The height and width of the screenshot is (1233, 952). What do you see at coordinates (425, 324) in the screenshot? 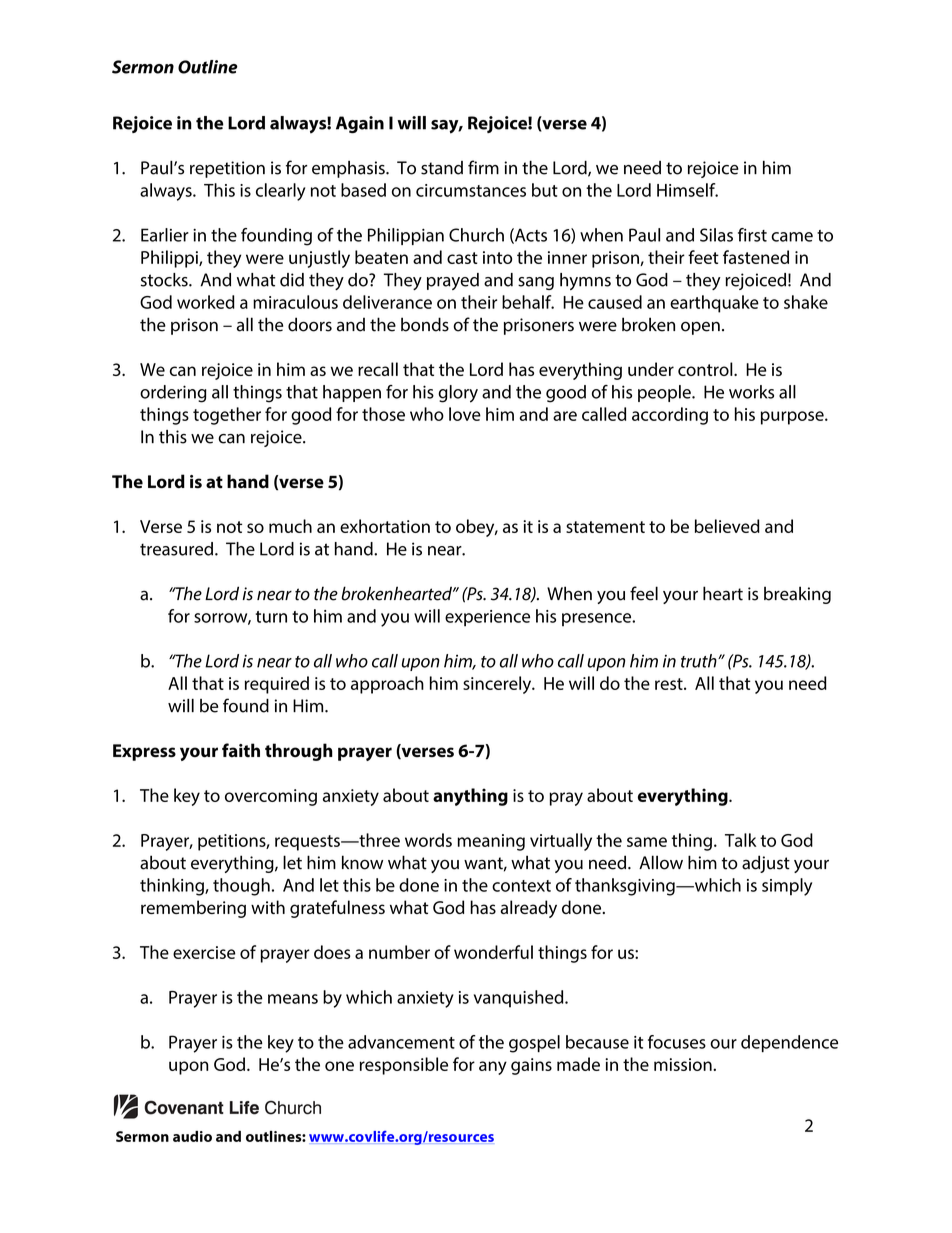
I see `bonds` at bounding box center [425, 324].
